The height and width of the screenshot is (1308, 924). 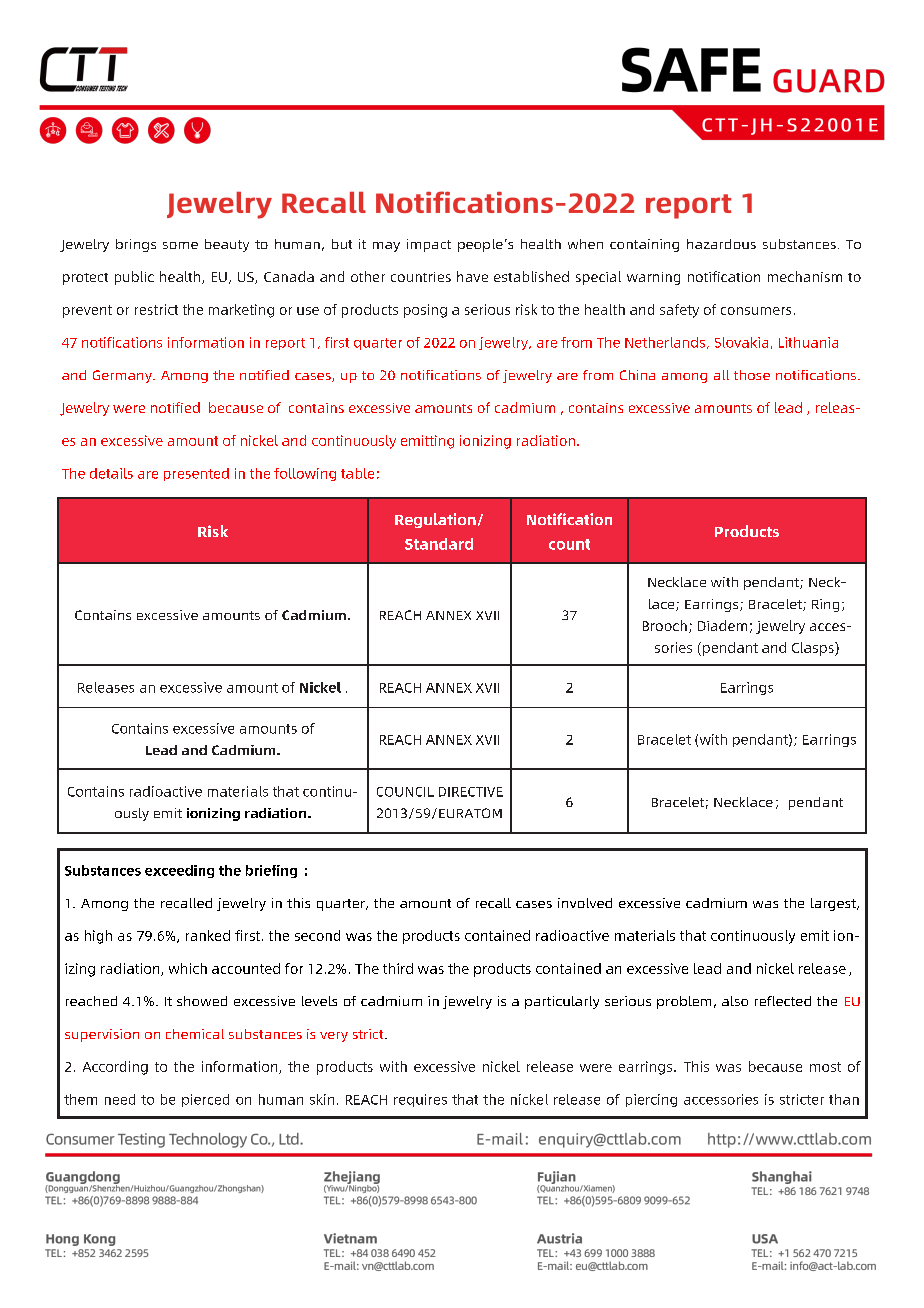 I want to click on exceeding, so click(x=179, y=871).
